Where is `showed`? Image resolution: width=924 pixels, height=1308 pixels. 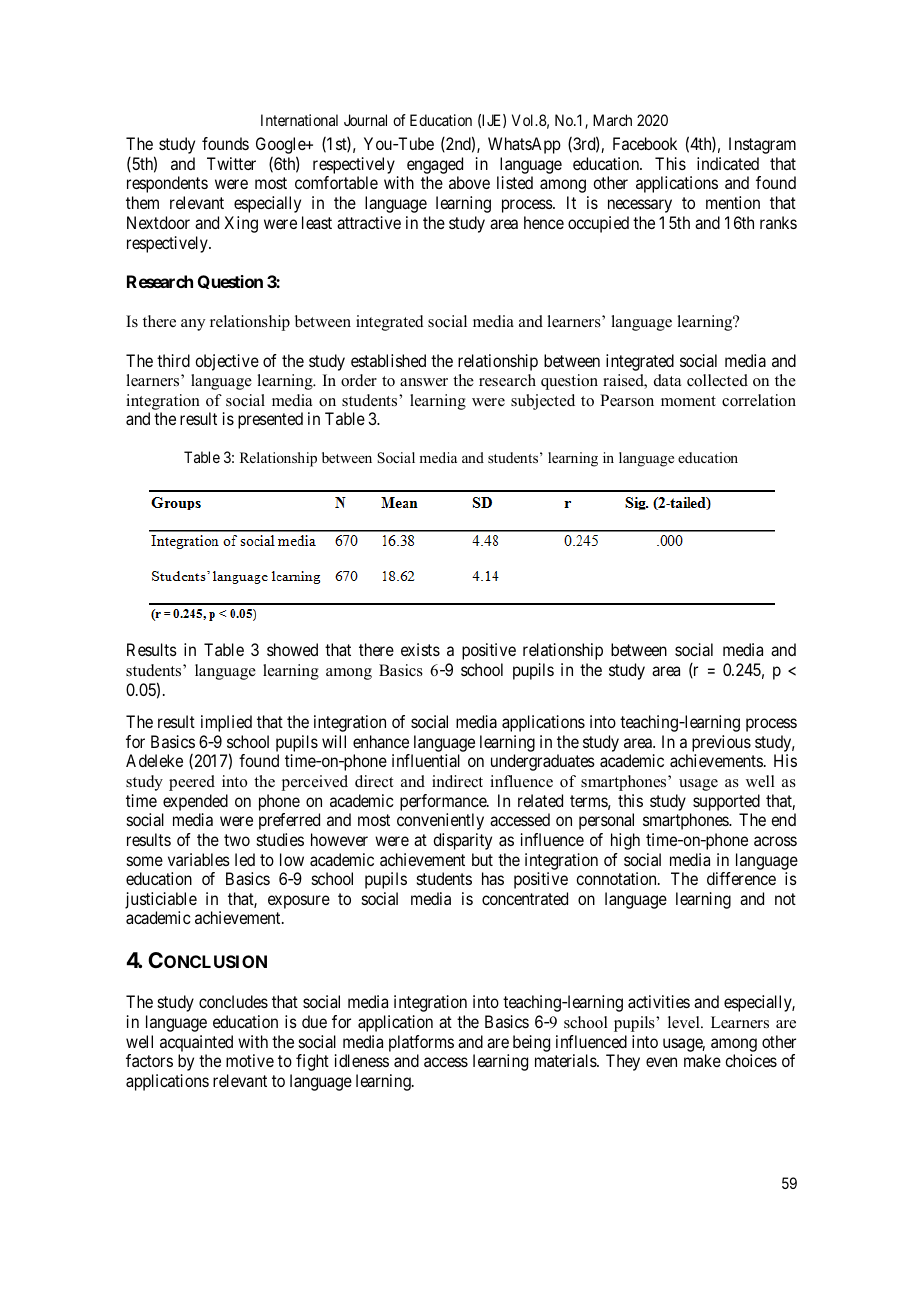
showed is located at coordinates (292, 649).
